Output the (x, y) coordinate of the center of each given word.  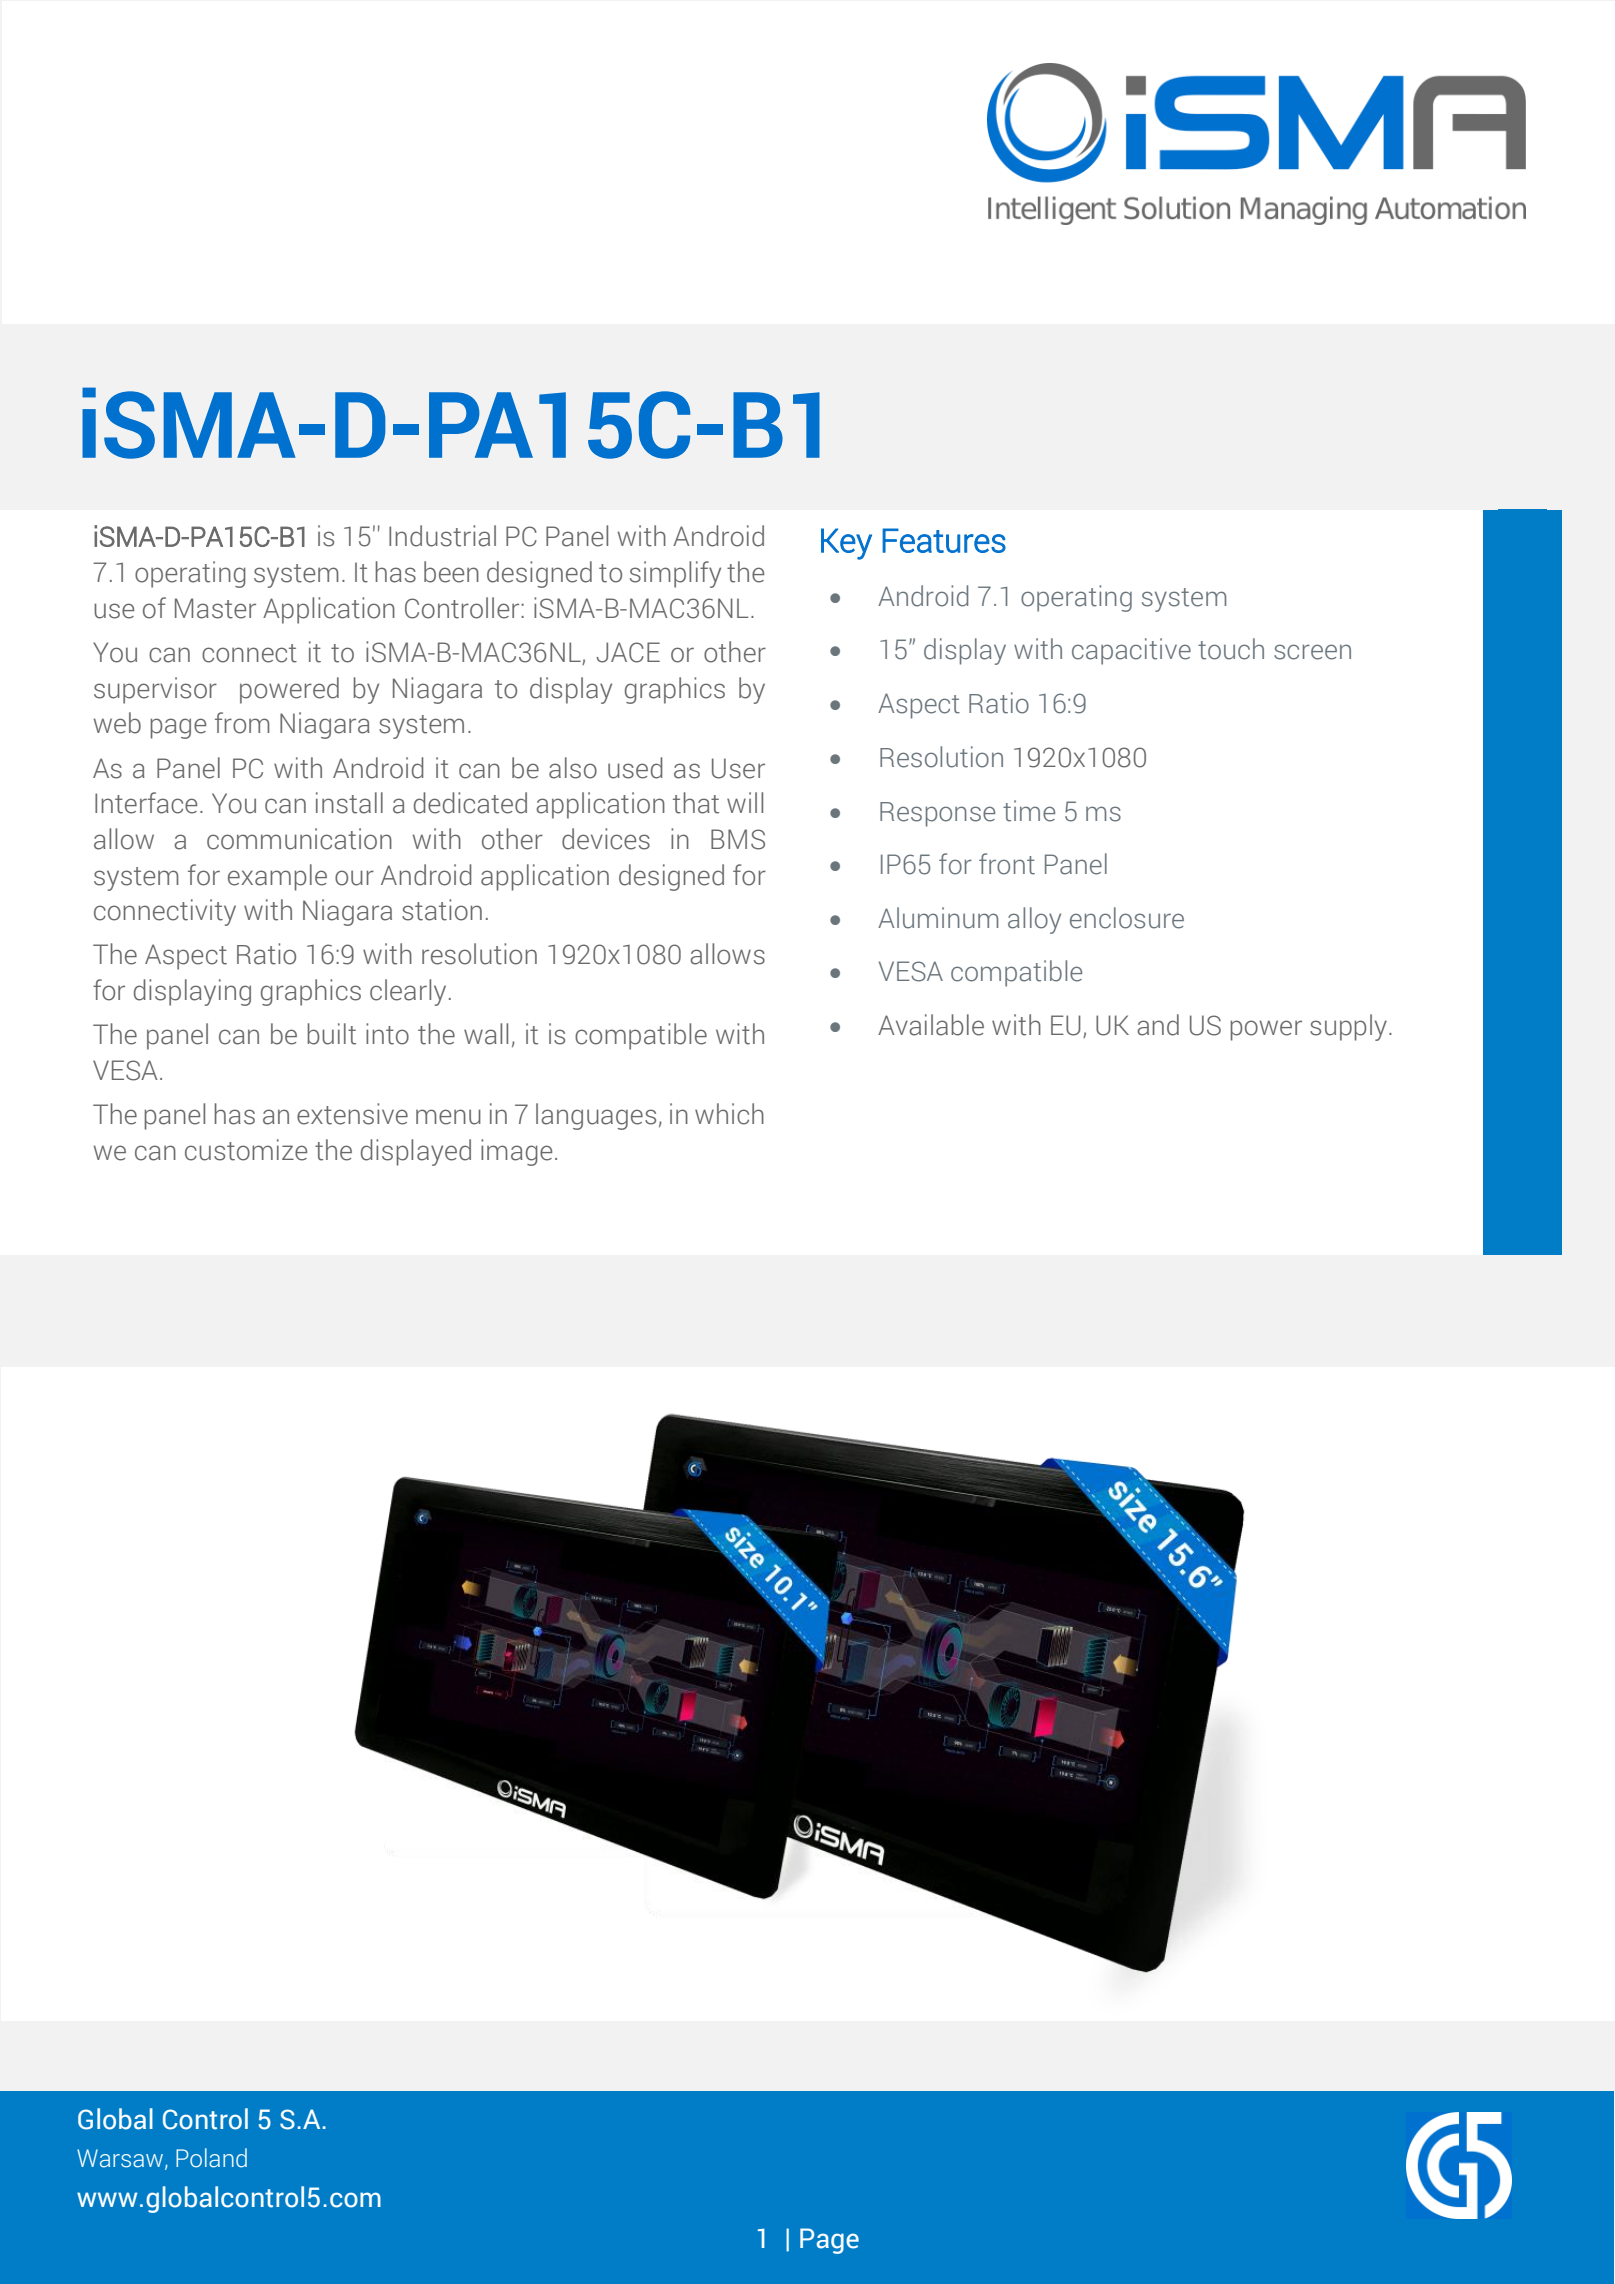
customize (246, 1150)
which (729, 1114)
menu (448, 1117)
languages (596, 1116)
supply (1348, 1027)
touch (1231, 649)
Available (931, 1025)
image (516, 1152)
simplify (675, 574)
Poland (211, 2158)
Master (215, 608)
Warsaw (121, 2159)
